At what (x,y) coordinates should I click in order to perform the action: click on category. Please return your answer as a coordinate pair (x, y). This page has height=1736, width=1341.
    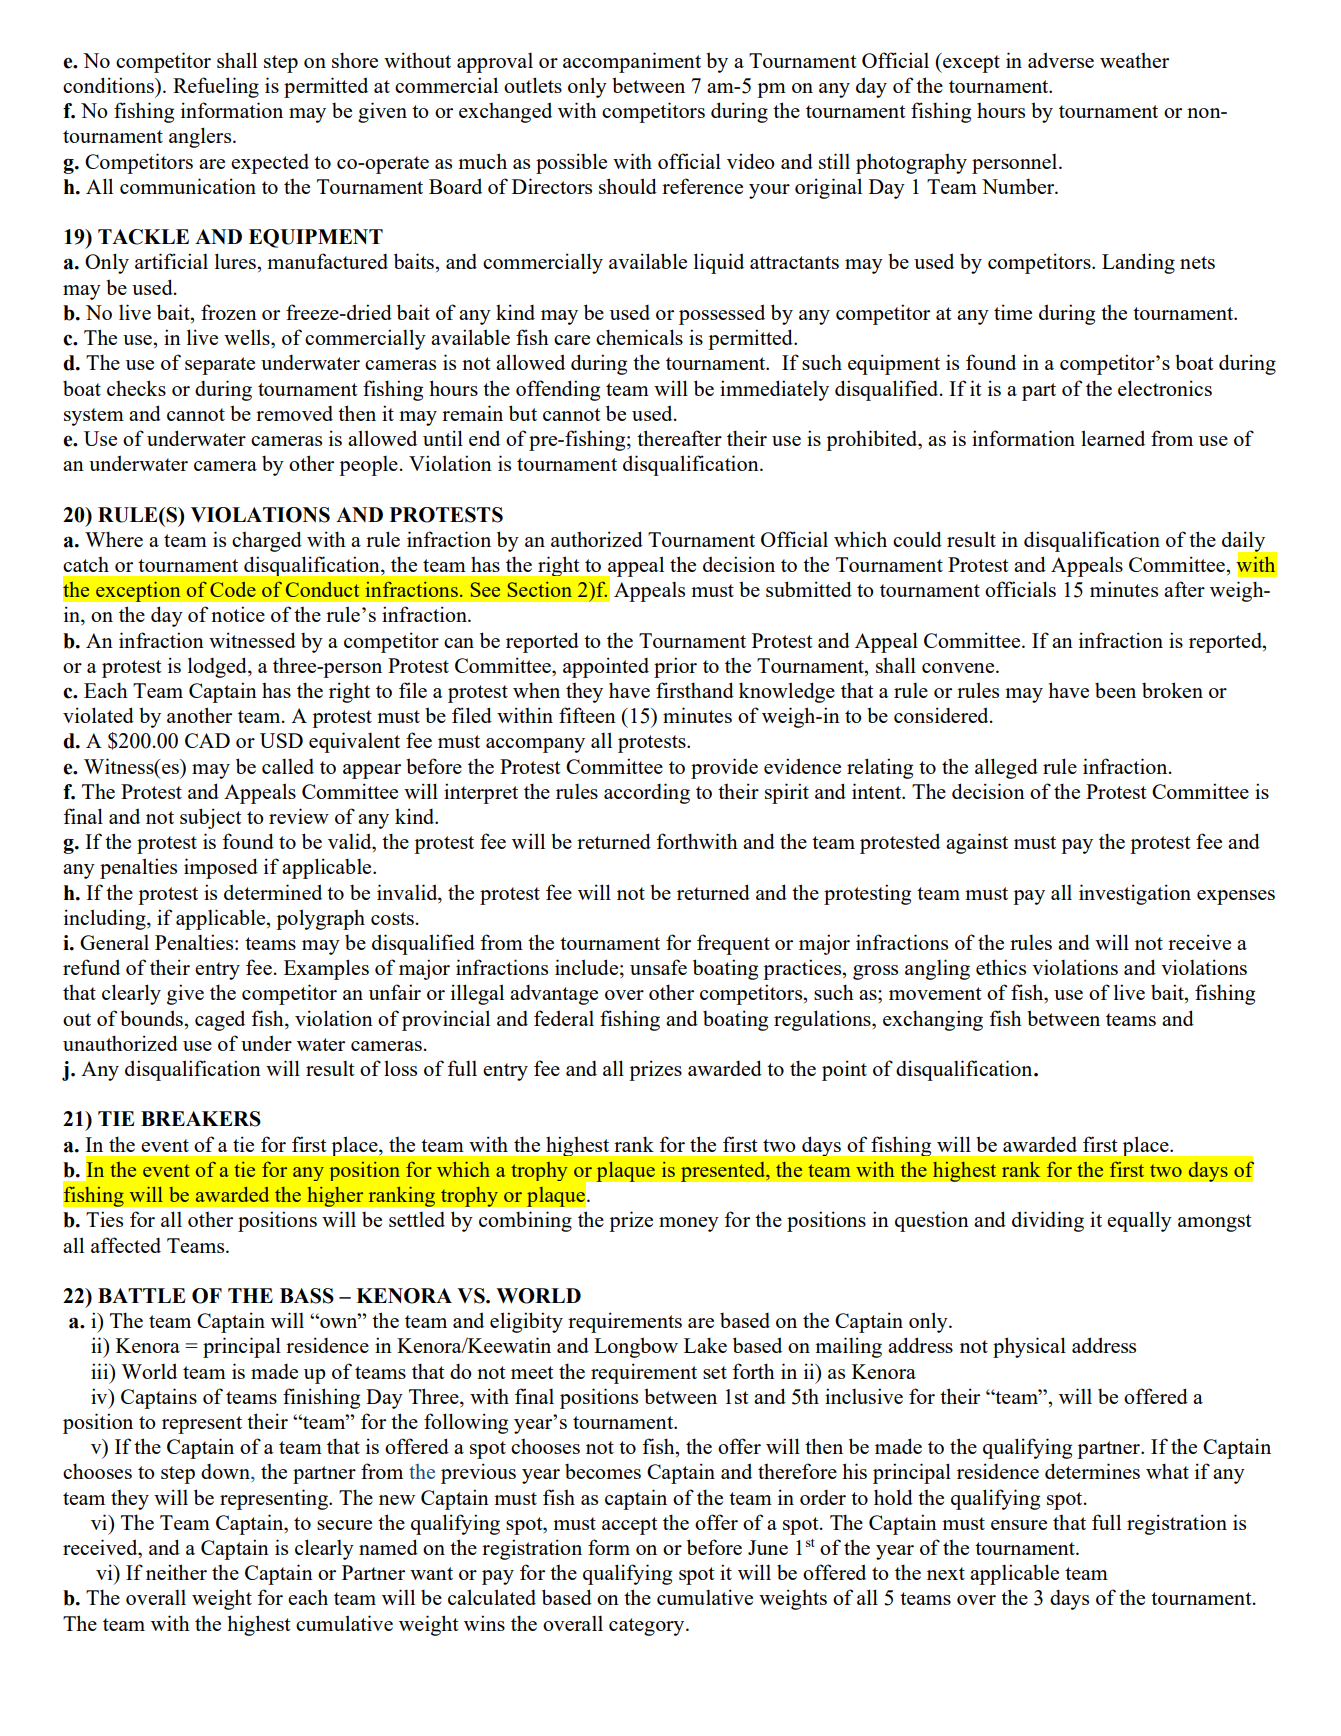
    Looking at the image, I should click on (648, 1627).
